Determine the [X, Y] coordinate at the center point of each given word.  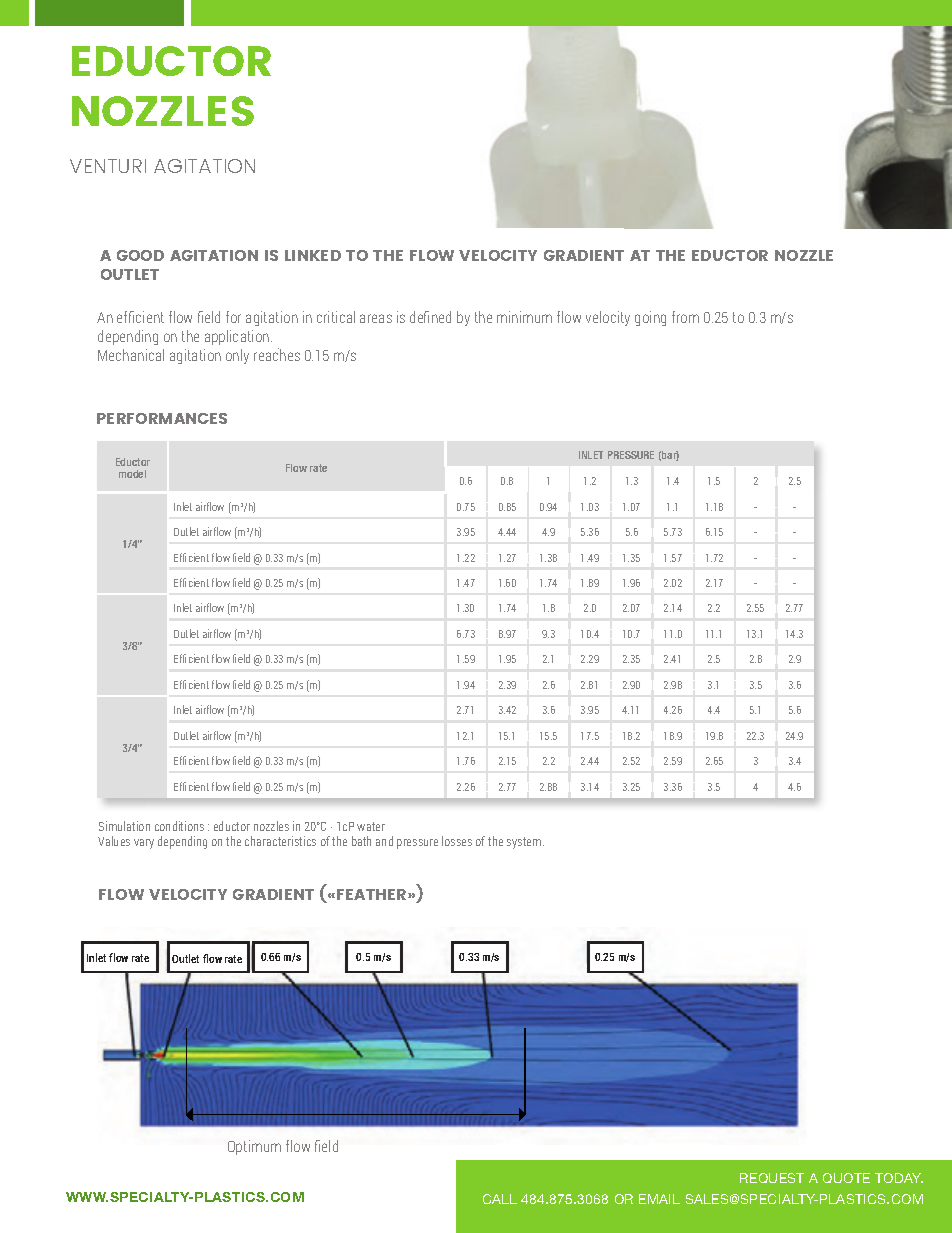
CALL [500, 1199]
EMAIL [659, 1199]
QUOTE [846, 1178]
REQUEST [772, 1178]
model [132, 474]
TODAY [899, 1178]
